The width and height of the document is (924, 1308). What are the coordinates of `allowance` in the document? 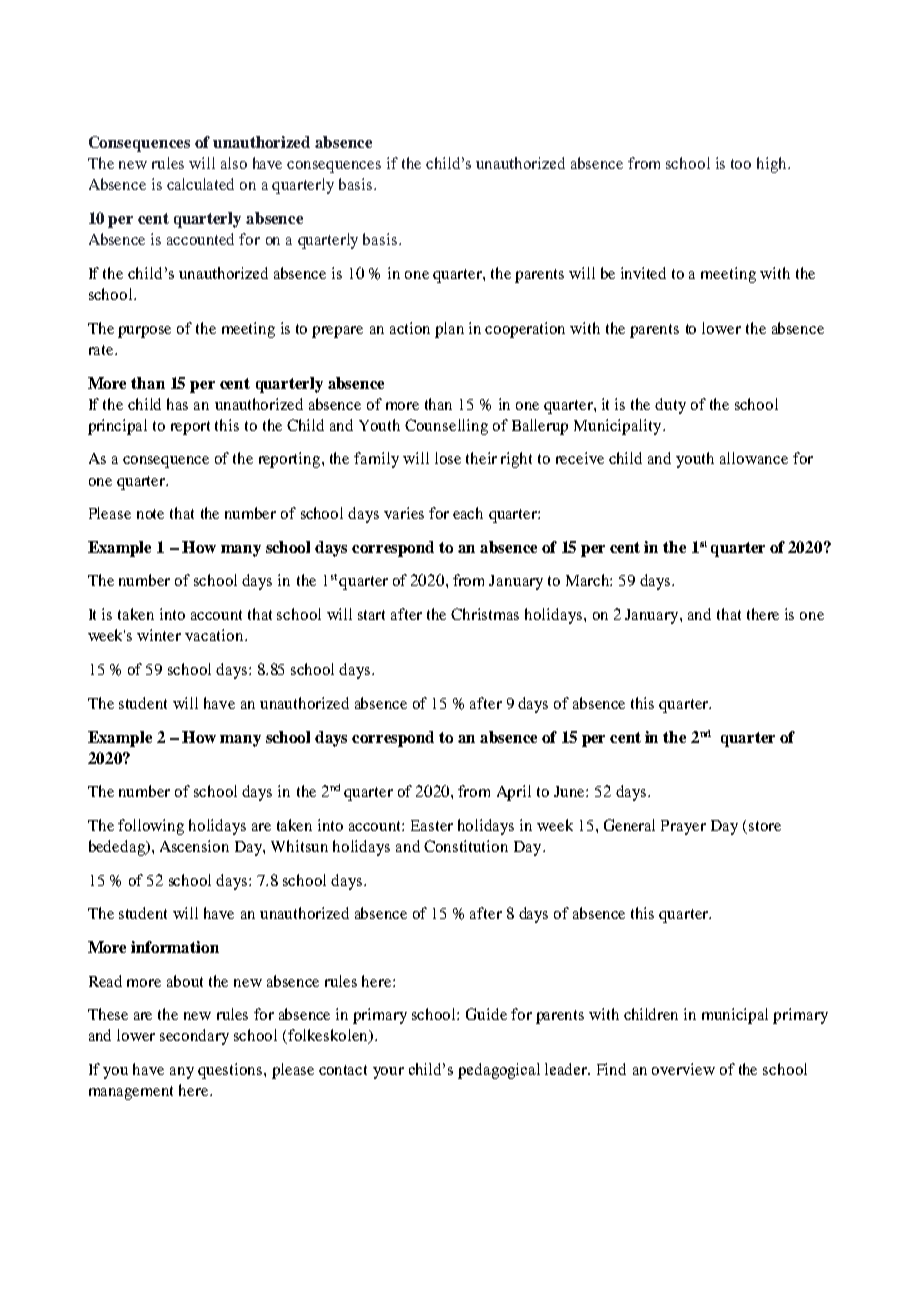 It's located at (754, 458).
